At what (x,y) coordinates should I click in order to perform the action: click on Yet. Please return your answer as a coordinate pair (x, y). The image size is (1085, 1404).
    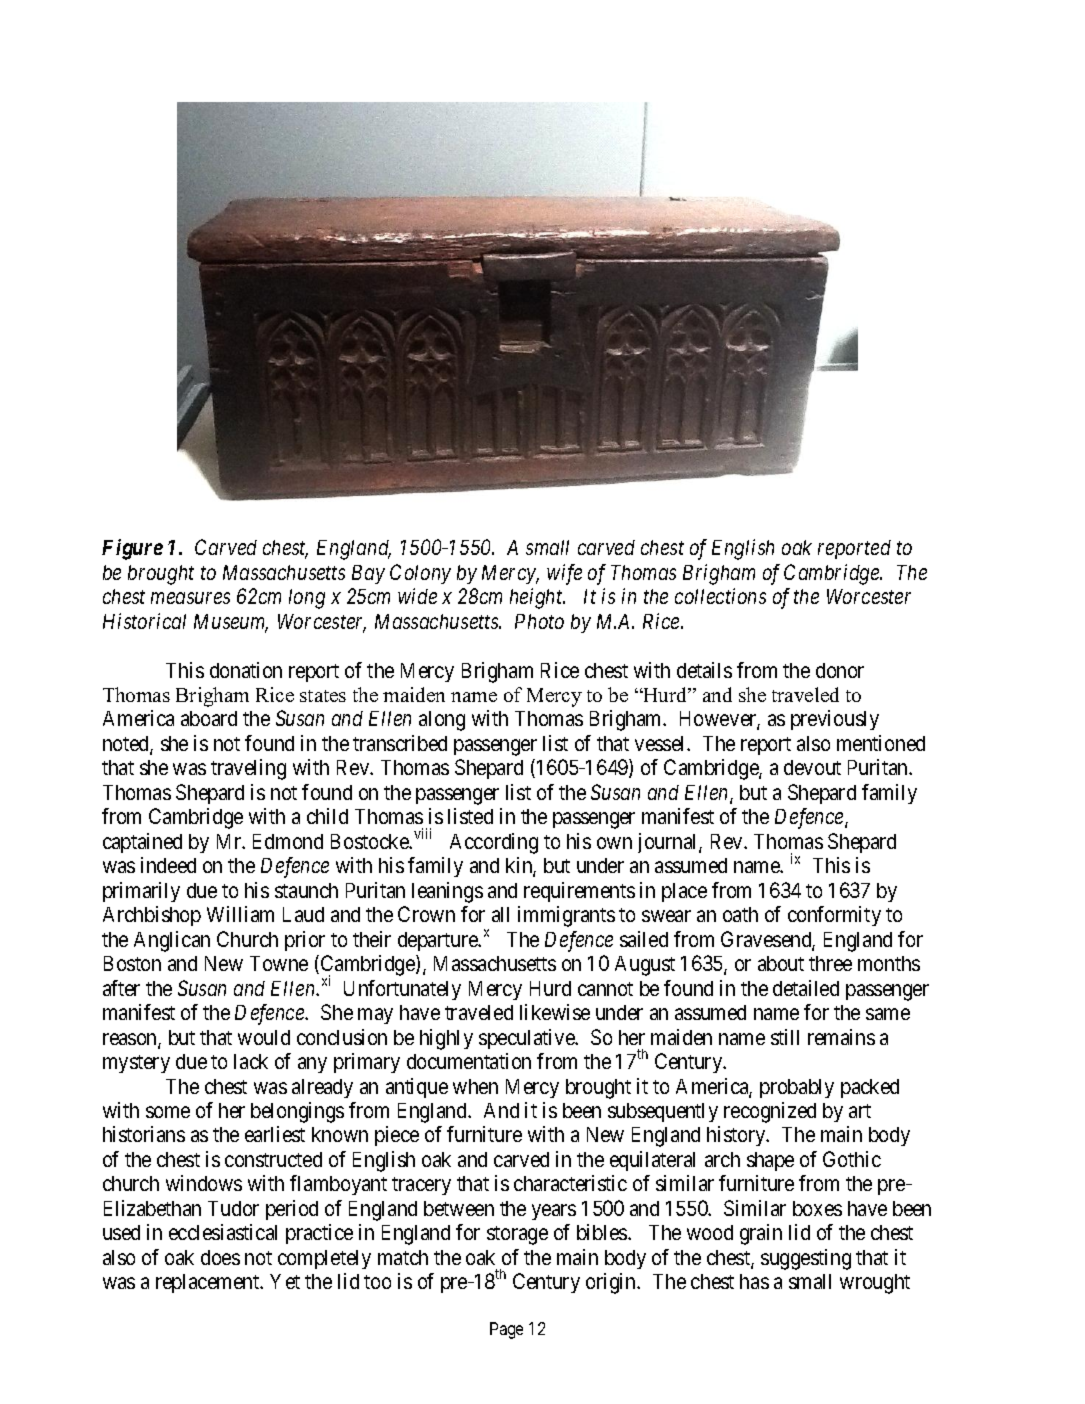
    Looking at the image, I should click on (285, 1281).
